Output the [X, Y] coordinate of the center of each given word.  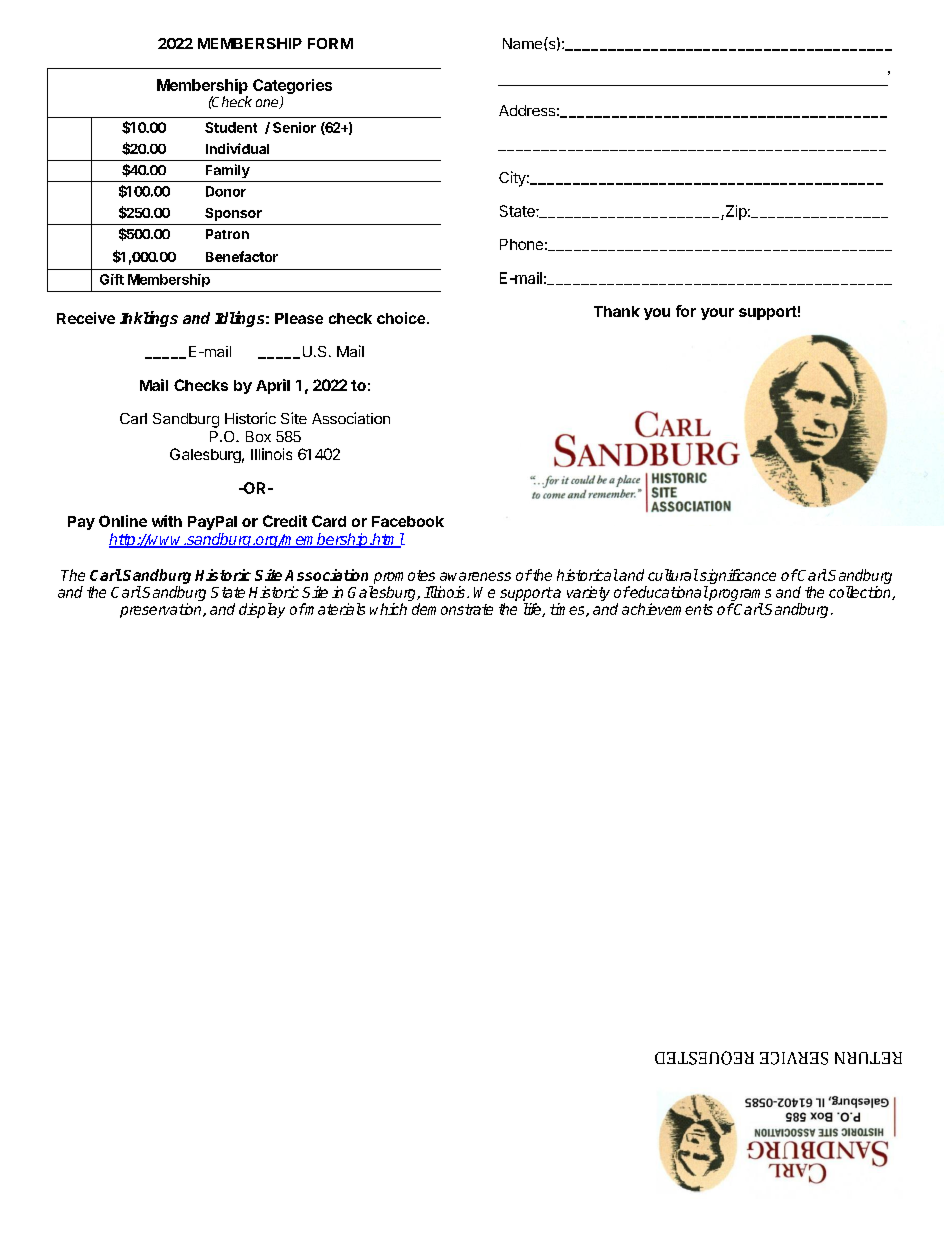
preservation [162, 610]
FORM [330, 43]
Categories [292, 88]
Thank [617, 311]
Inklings [149, 319]
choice [401, 318]
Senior [294, 127]
